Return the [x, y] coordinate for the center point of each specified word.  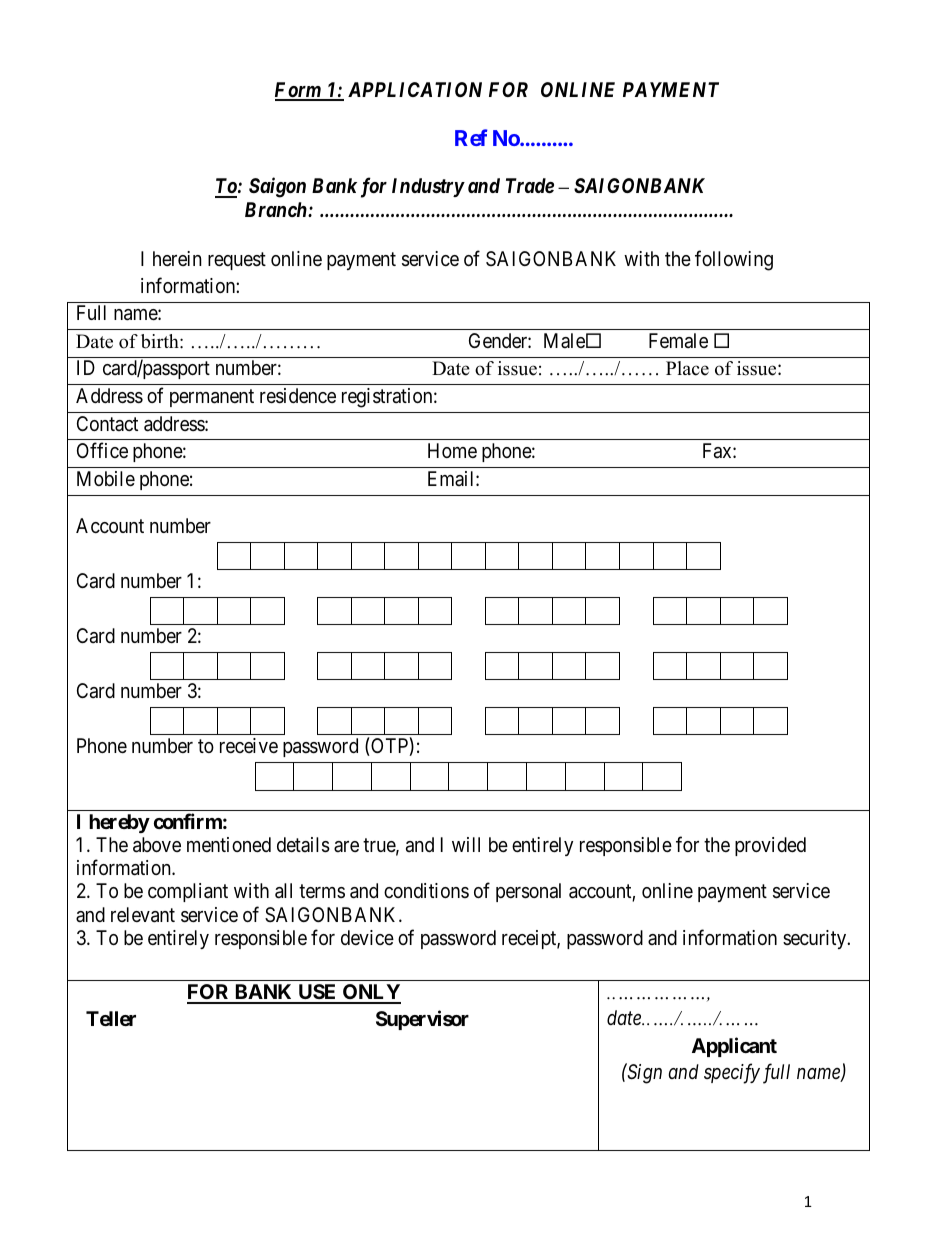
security [816, 939]
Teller [111, 1018]
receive [249, 745]
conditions [426, 890]
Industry [428, 187]
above [157, 845]
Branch [277, 209]
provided [770, 846]
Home [452, 450]
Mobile [106, 478]
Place [687, 368]
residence [298, 396]
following [734, 260]
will [466, 844]
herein [177, 258]
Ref [471, 137]
